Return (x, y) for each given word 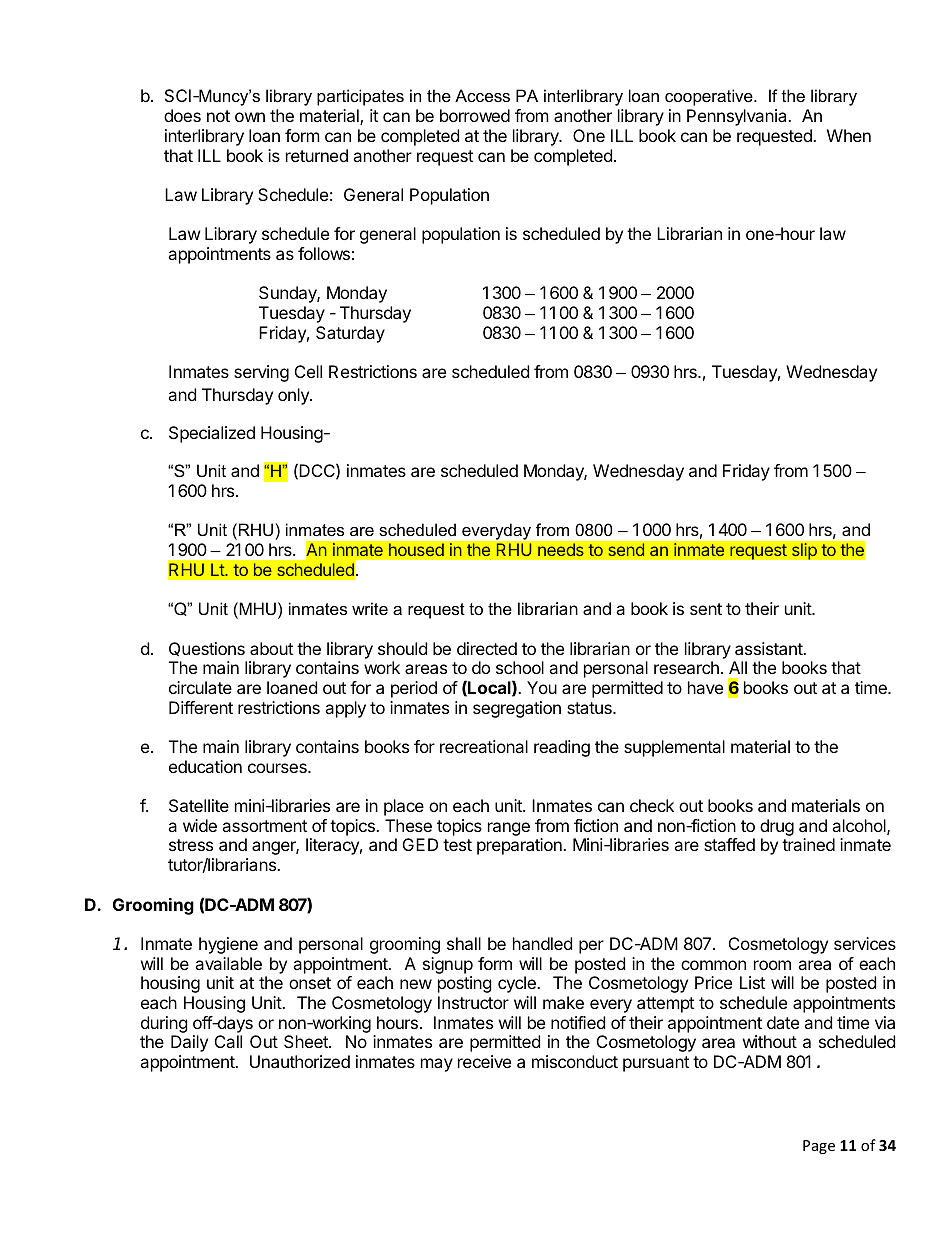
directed (487, 648)
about (271, 648)
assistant (769, 648)
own (250, 117)
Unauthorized (300, 1061)
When (849, 135)
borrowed (475, 115)
